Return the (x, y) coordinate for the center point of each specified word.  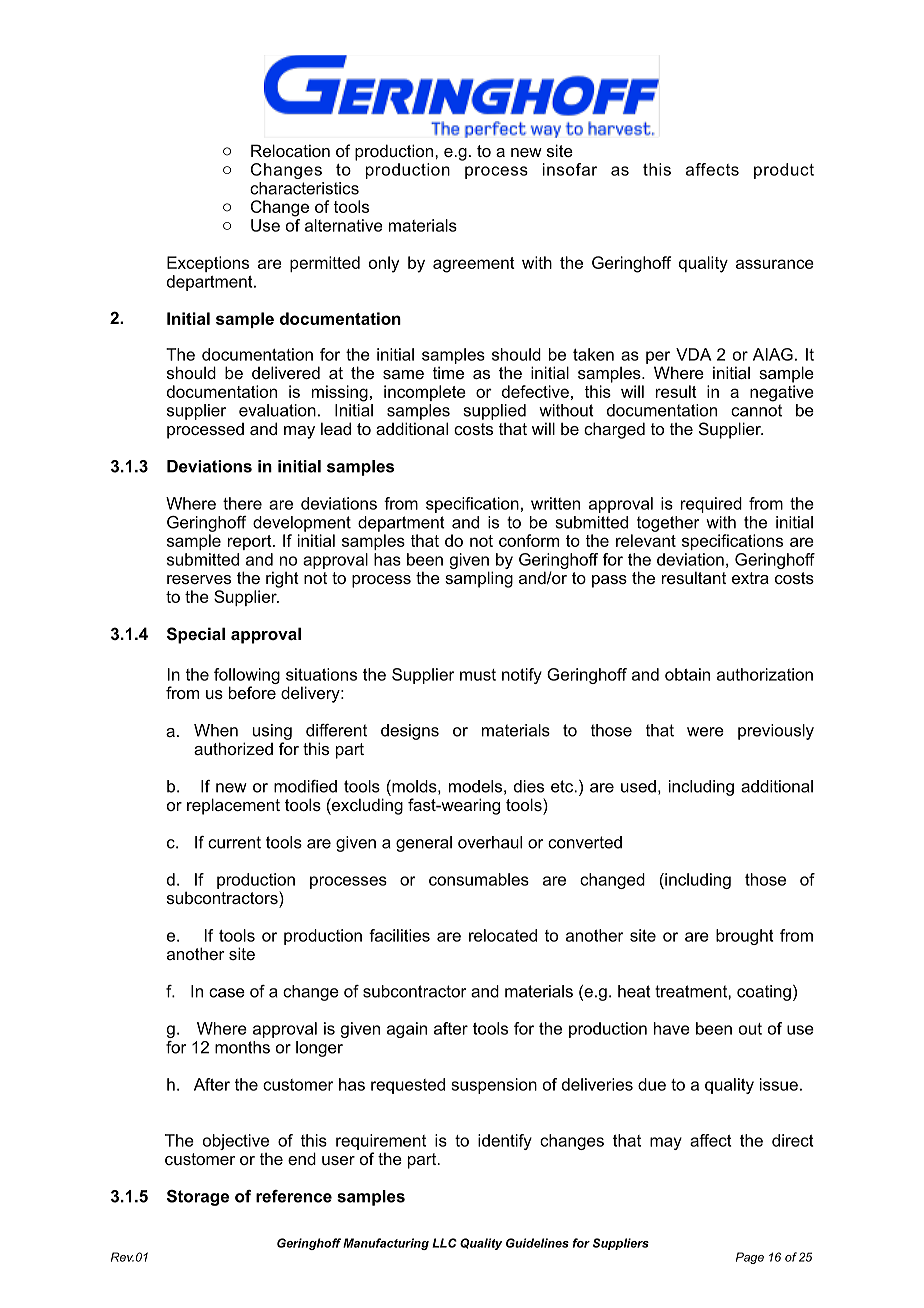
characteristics (304, 188)
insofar (570, 169)
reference (294, 1196)
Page (750, 1258)
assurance (775, 264)
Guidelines (537, 1243)
